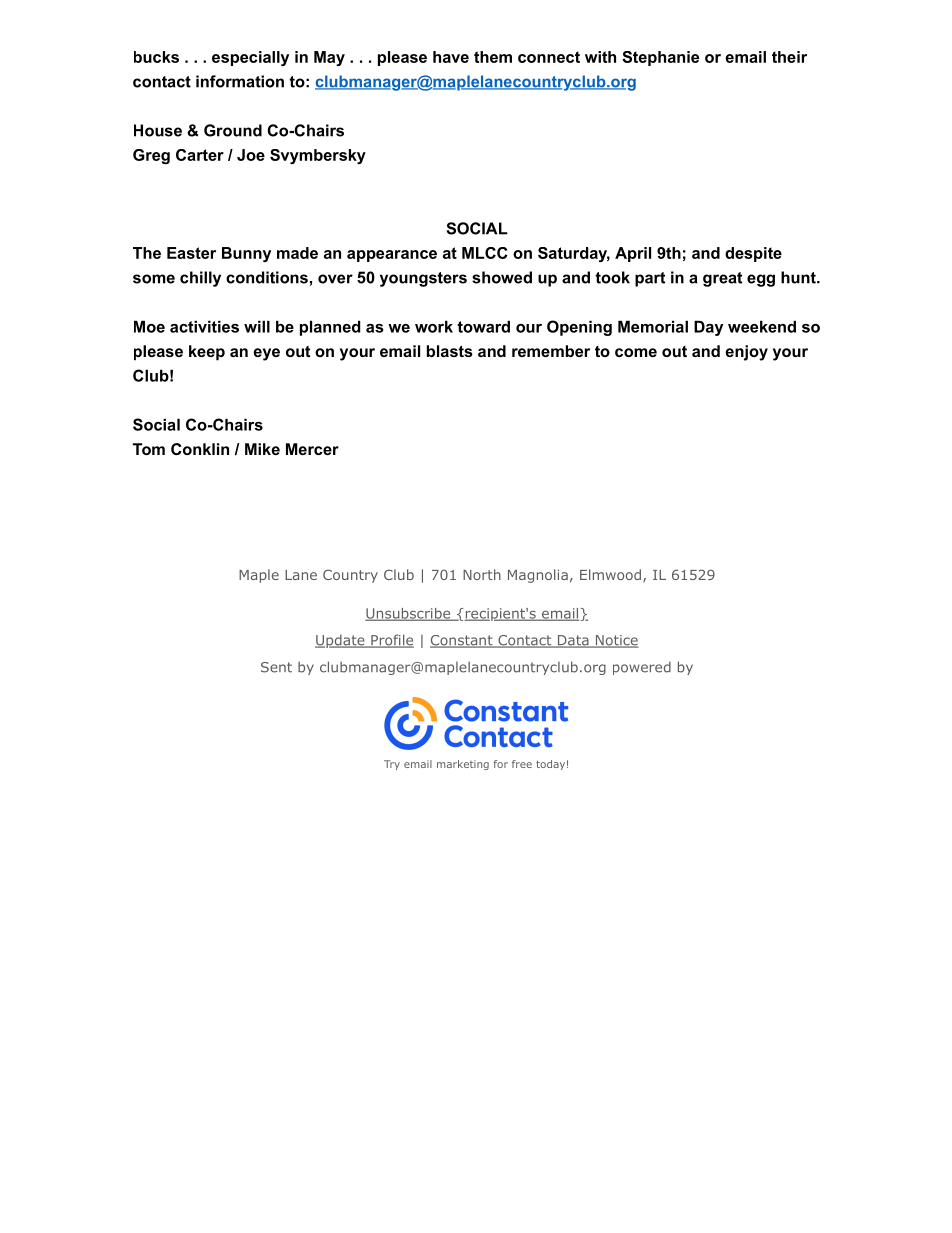 The width and height of the screenshot is (952, 1233). What do you see at coordinates (200, 449) in the screenshot?
I see `Conklin` at bounding box center [200, 449].
